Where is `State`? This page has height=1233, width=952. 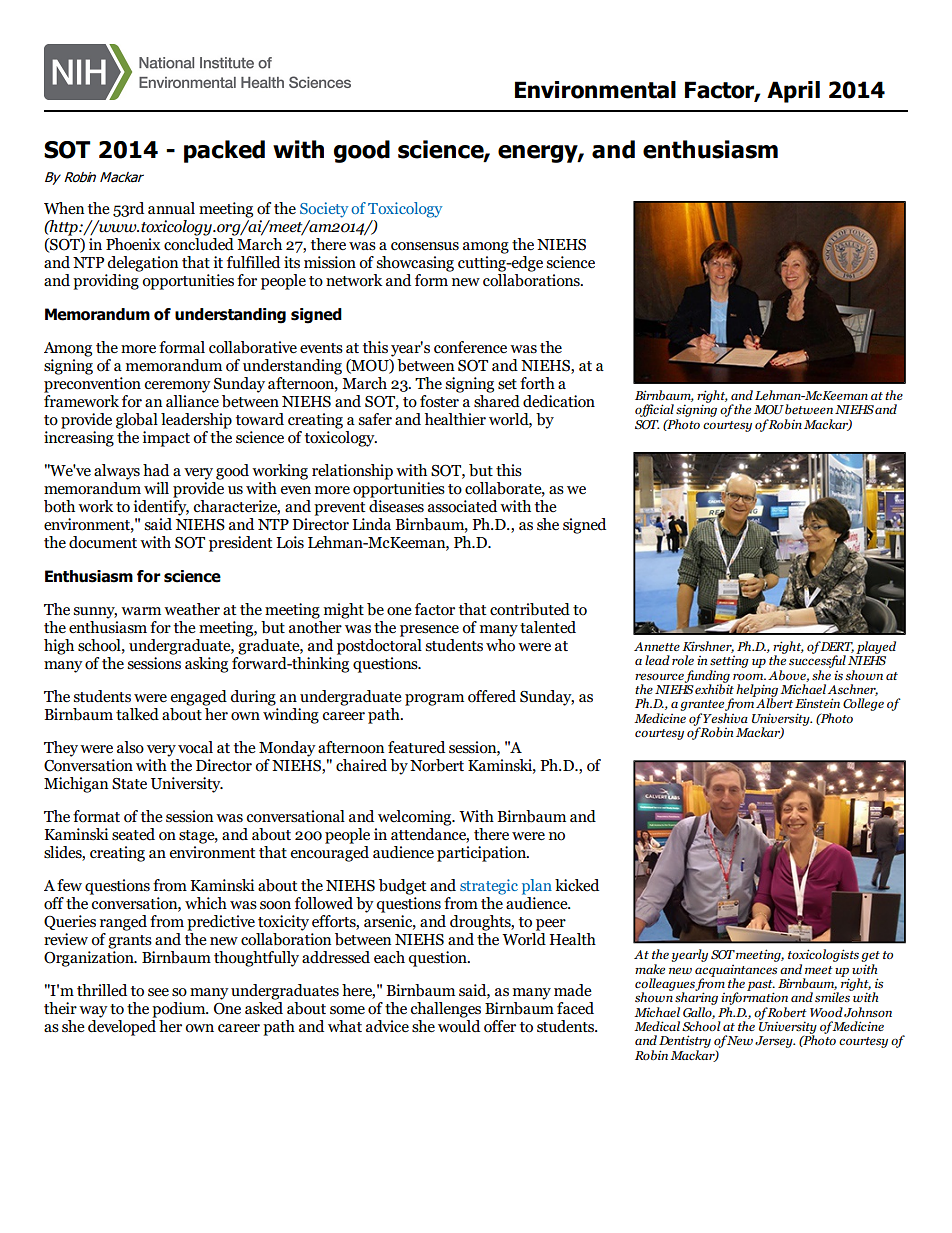 State is located at coordinates (129, 784).
